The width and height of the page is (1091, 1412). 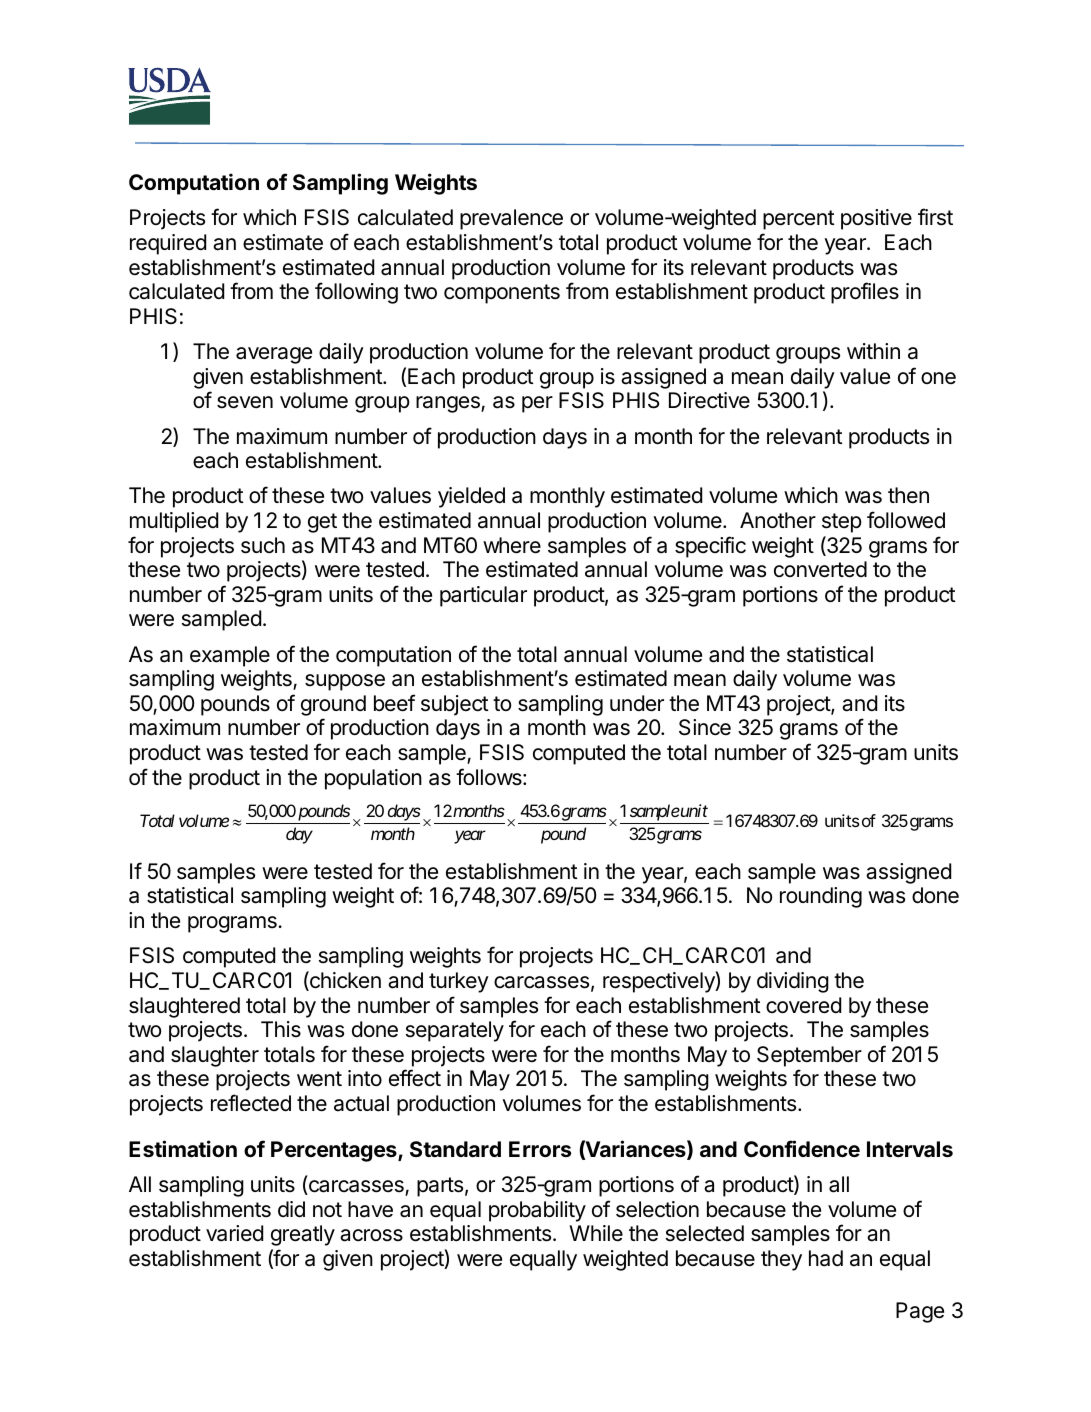 I want to click on chicken, so click(x=344, y=981).
